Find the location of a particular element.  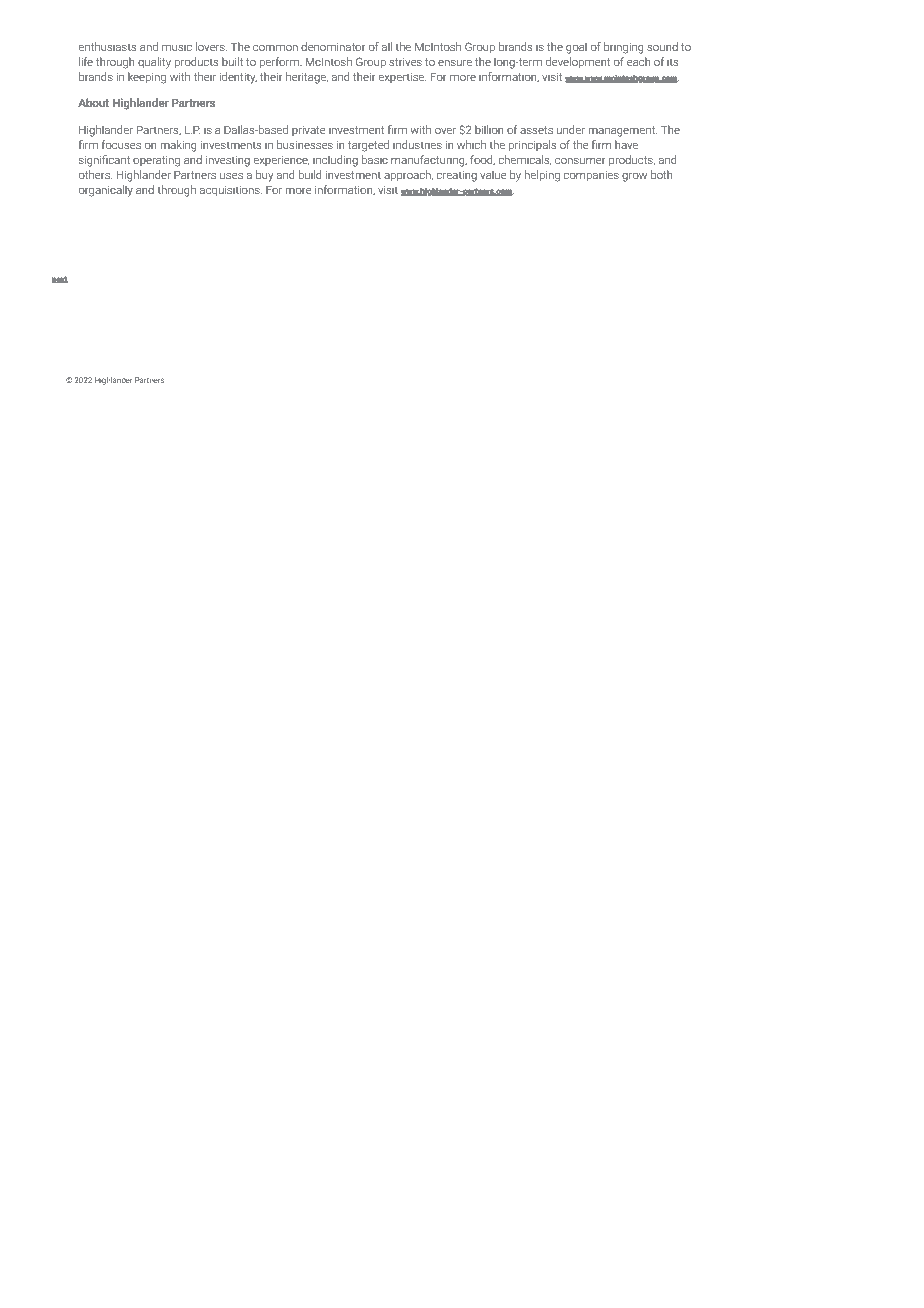

goal is located at coordinates (576, 48).
